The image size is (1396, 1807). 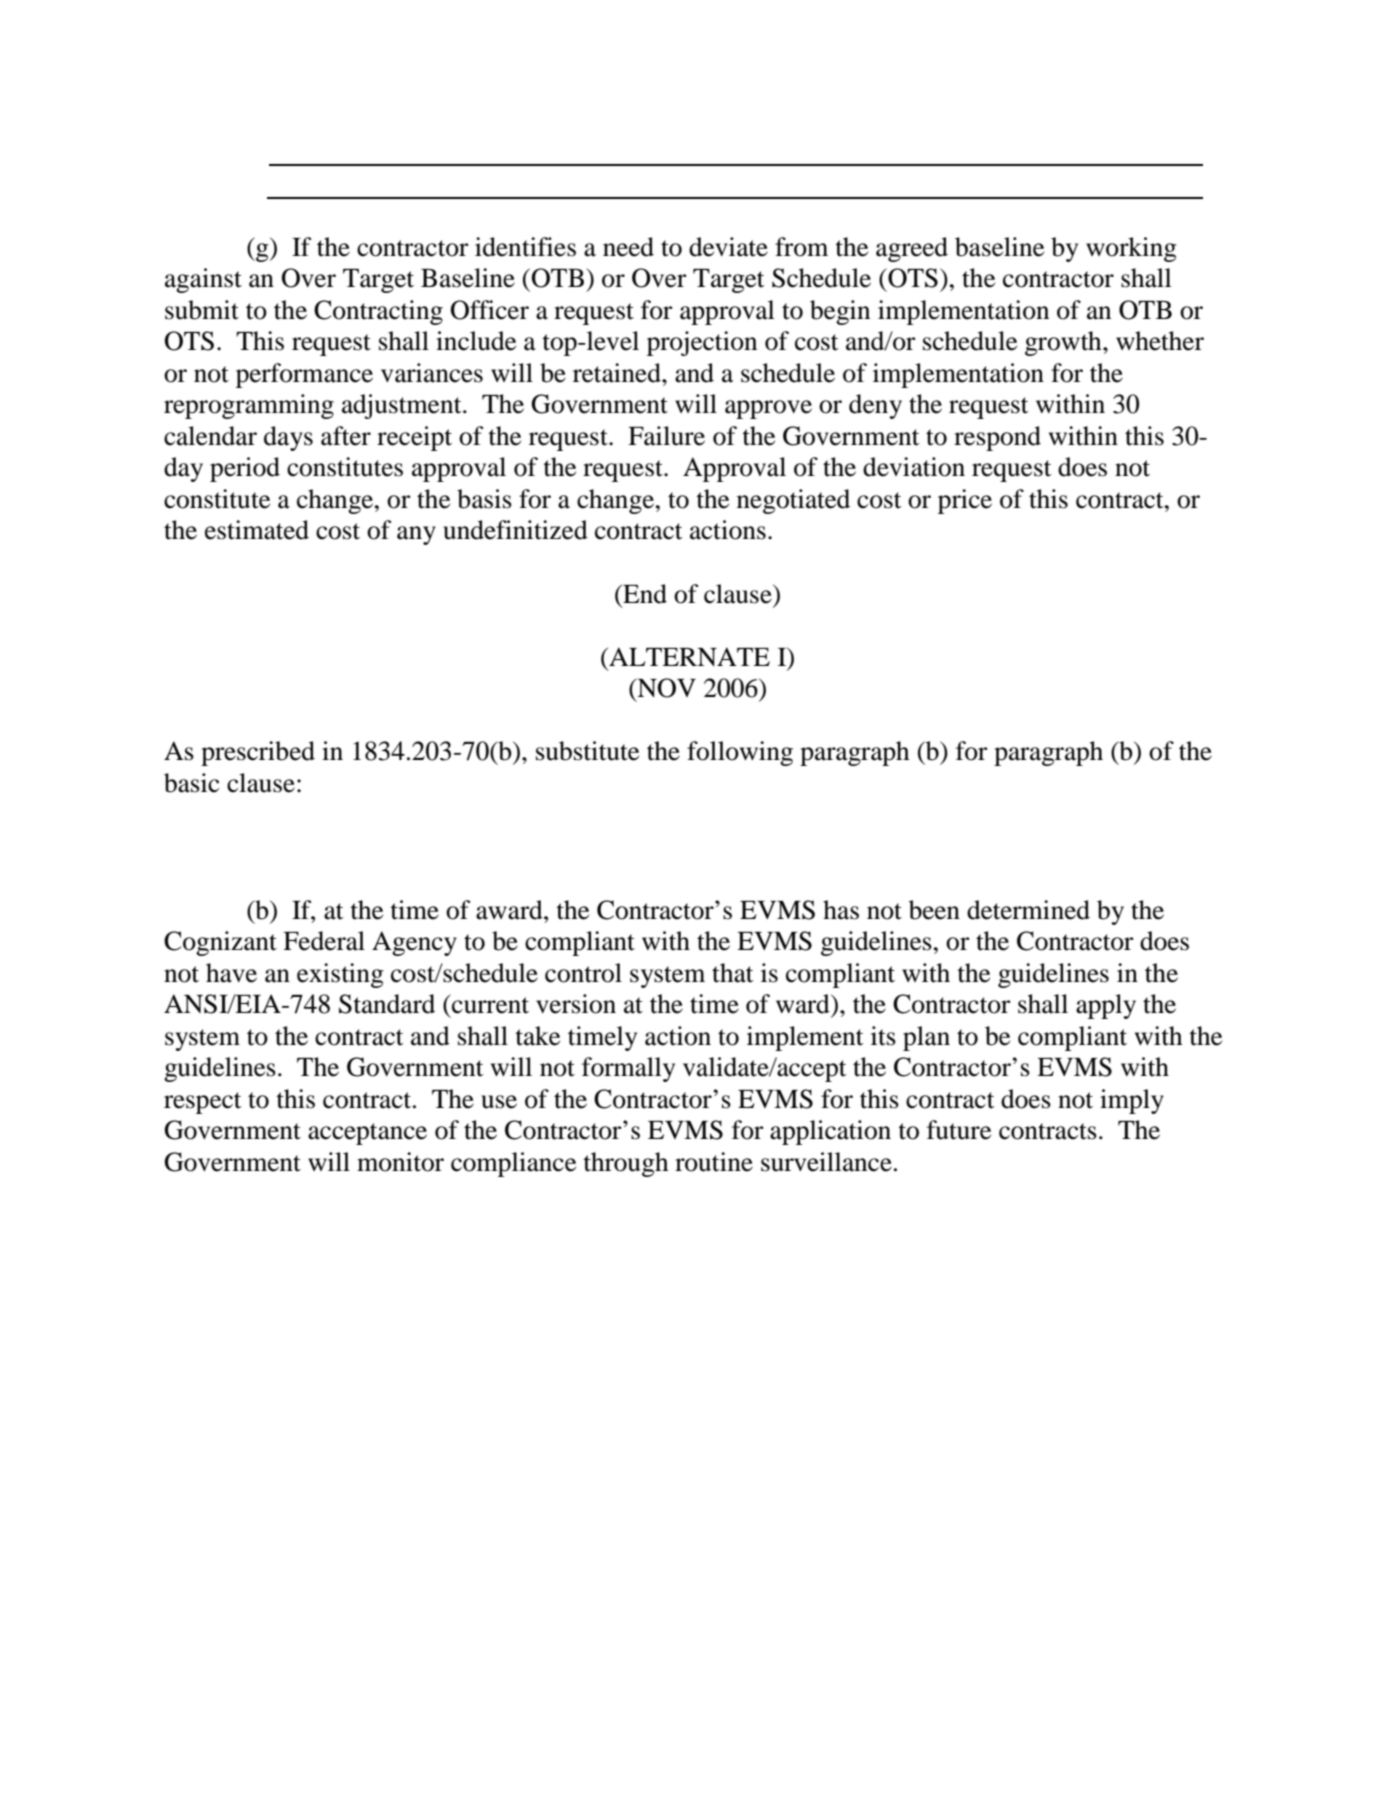 What do you see at coordinates (666, 436) in the screenshot?
I see `Failure` at bounding box center [666, 436].
